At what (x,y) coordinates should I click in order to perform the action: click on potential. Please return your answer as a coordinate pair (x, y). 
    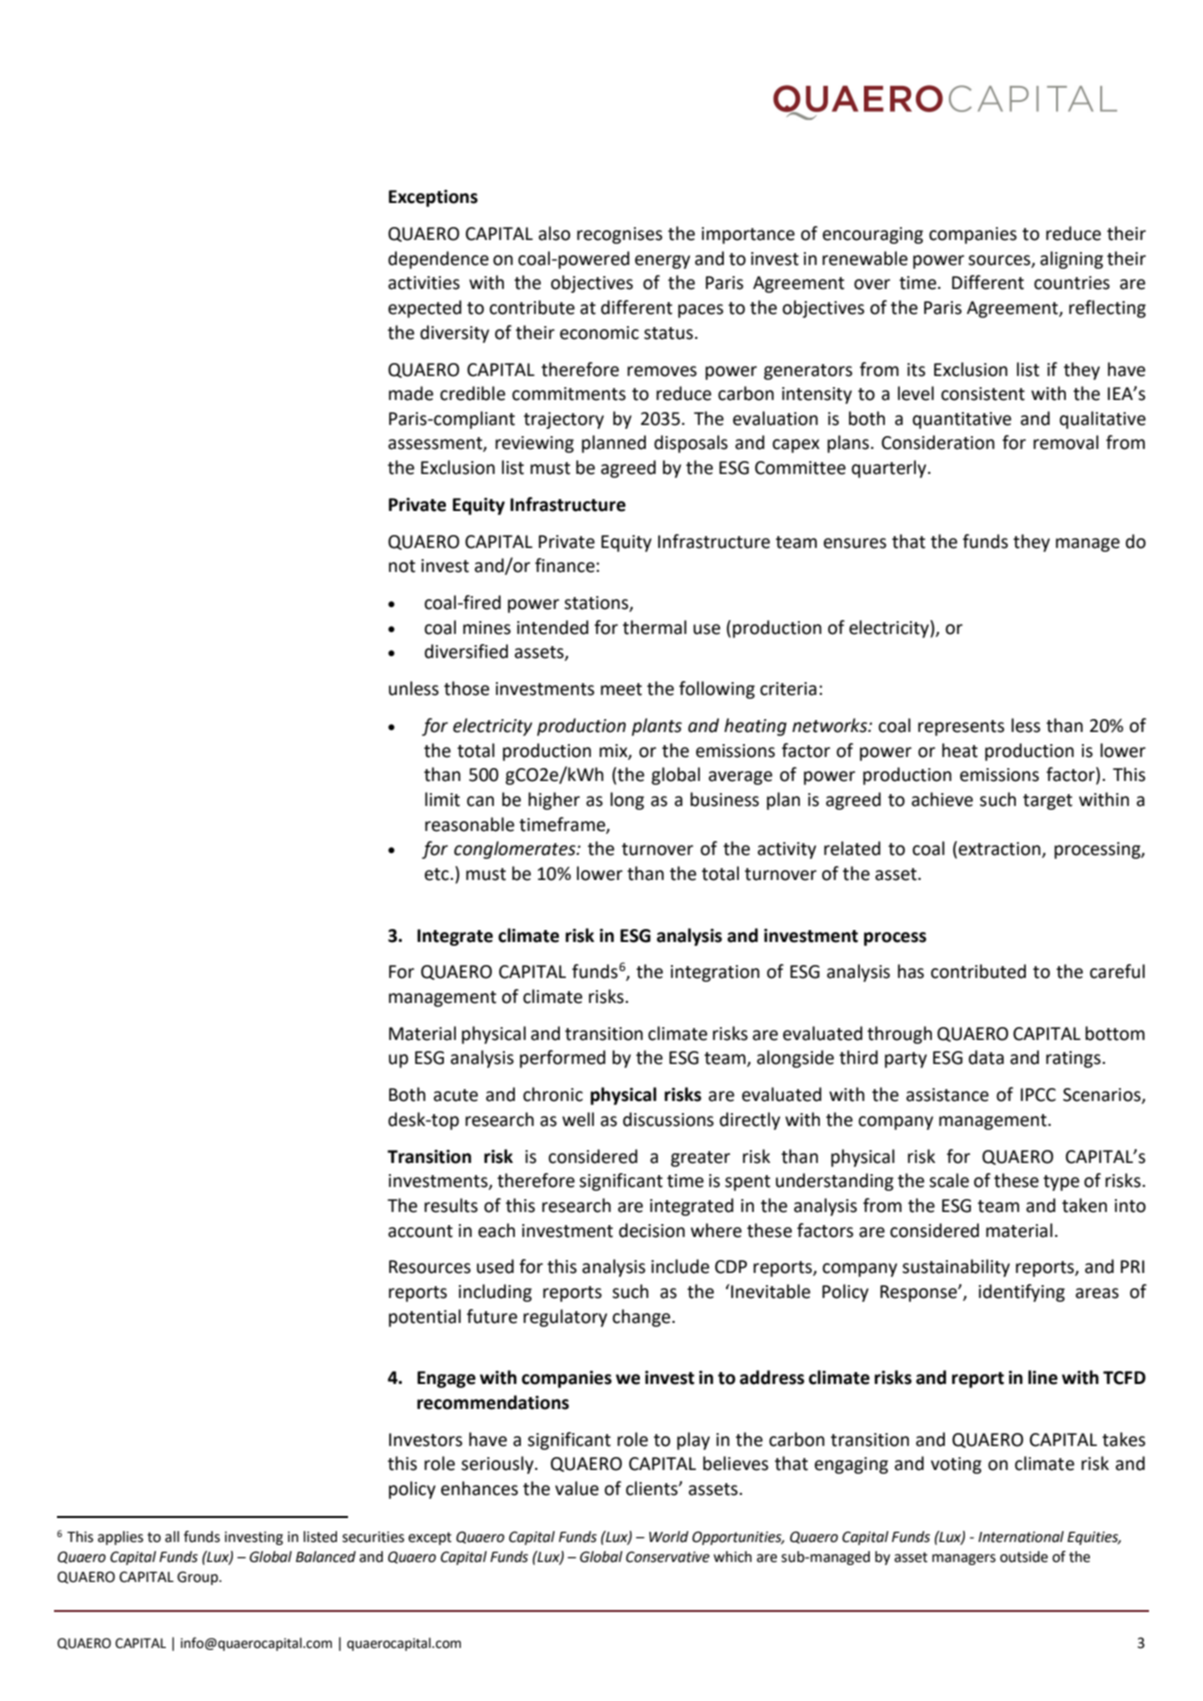
    Looking at the image, I should click on (425, 1318).
